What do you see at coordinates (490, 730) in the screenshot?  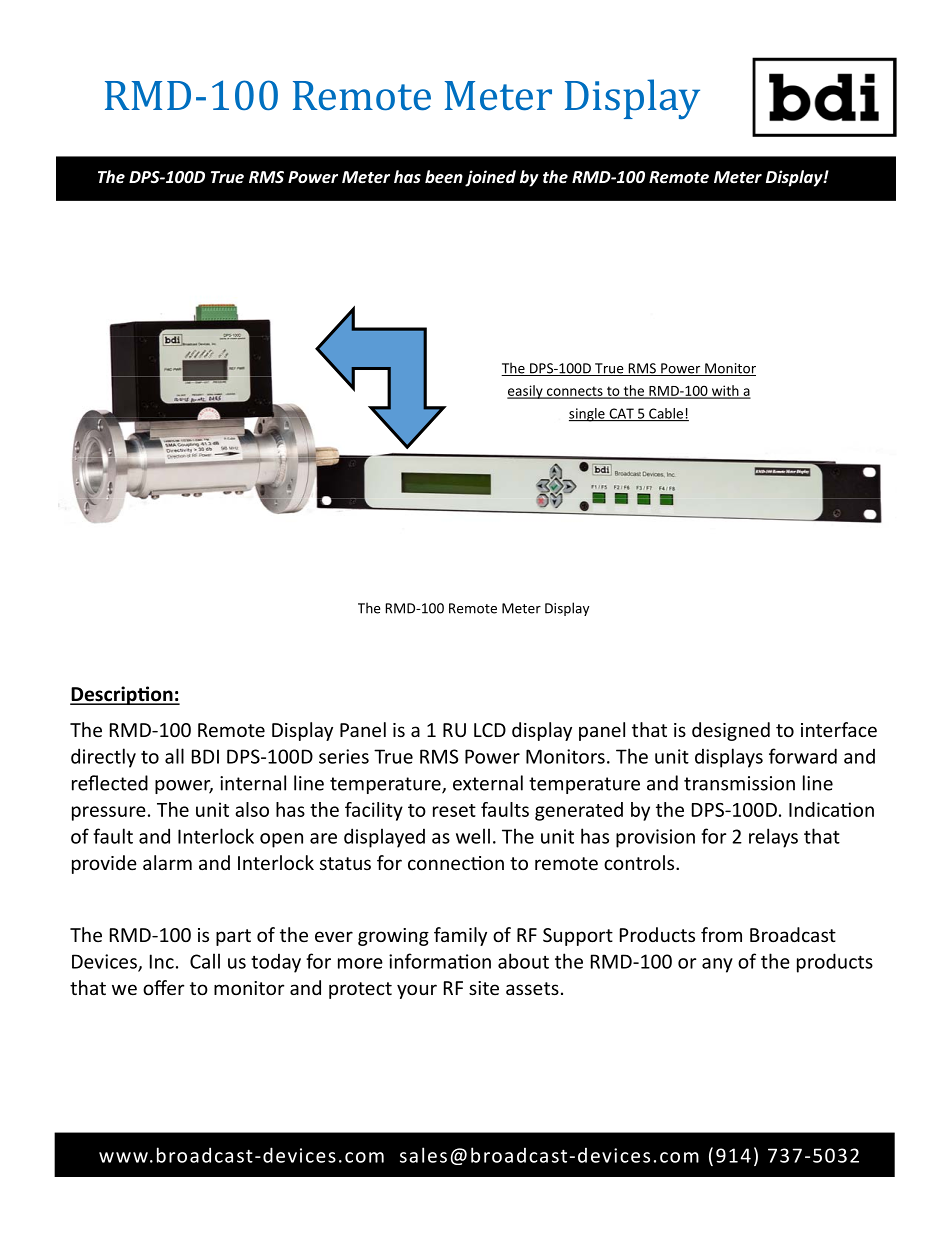 I see `LCD` at bounding box center [490, 730].
